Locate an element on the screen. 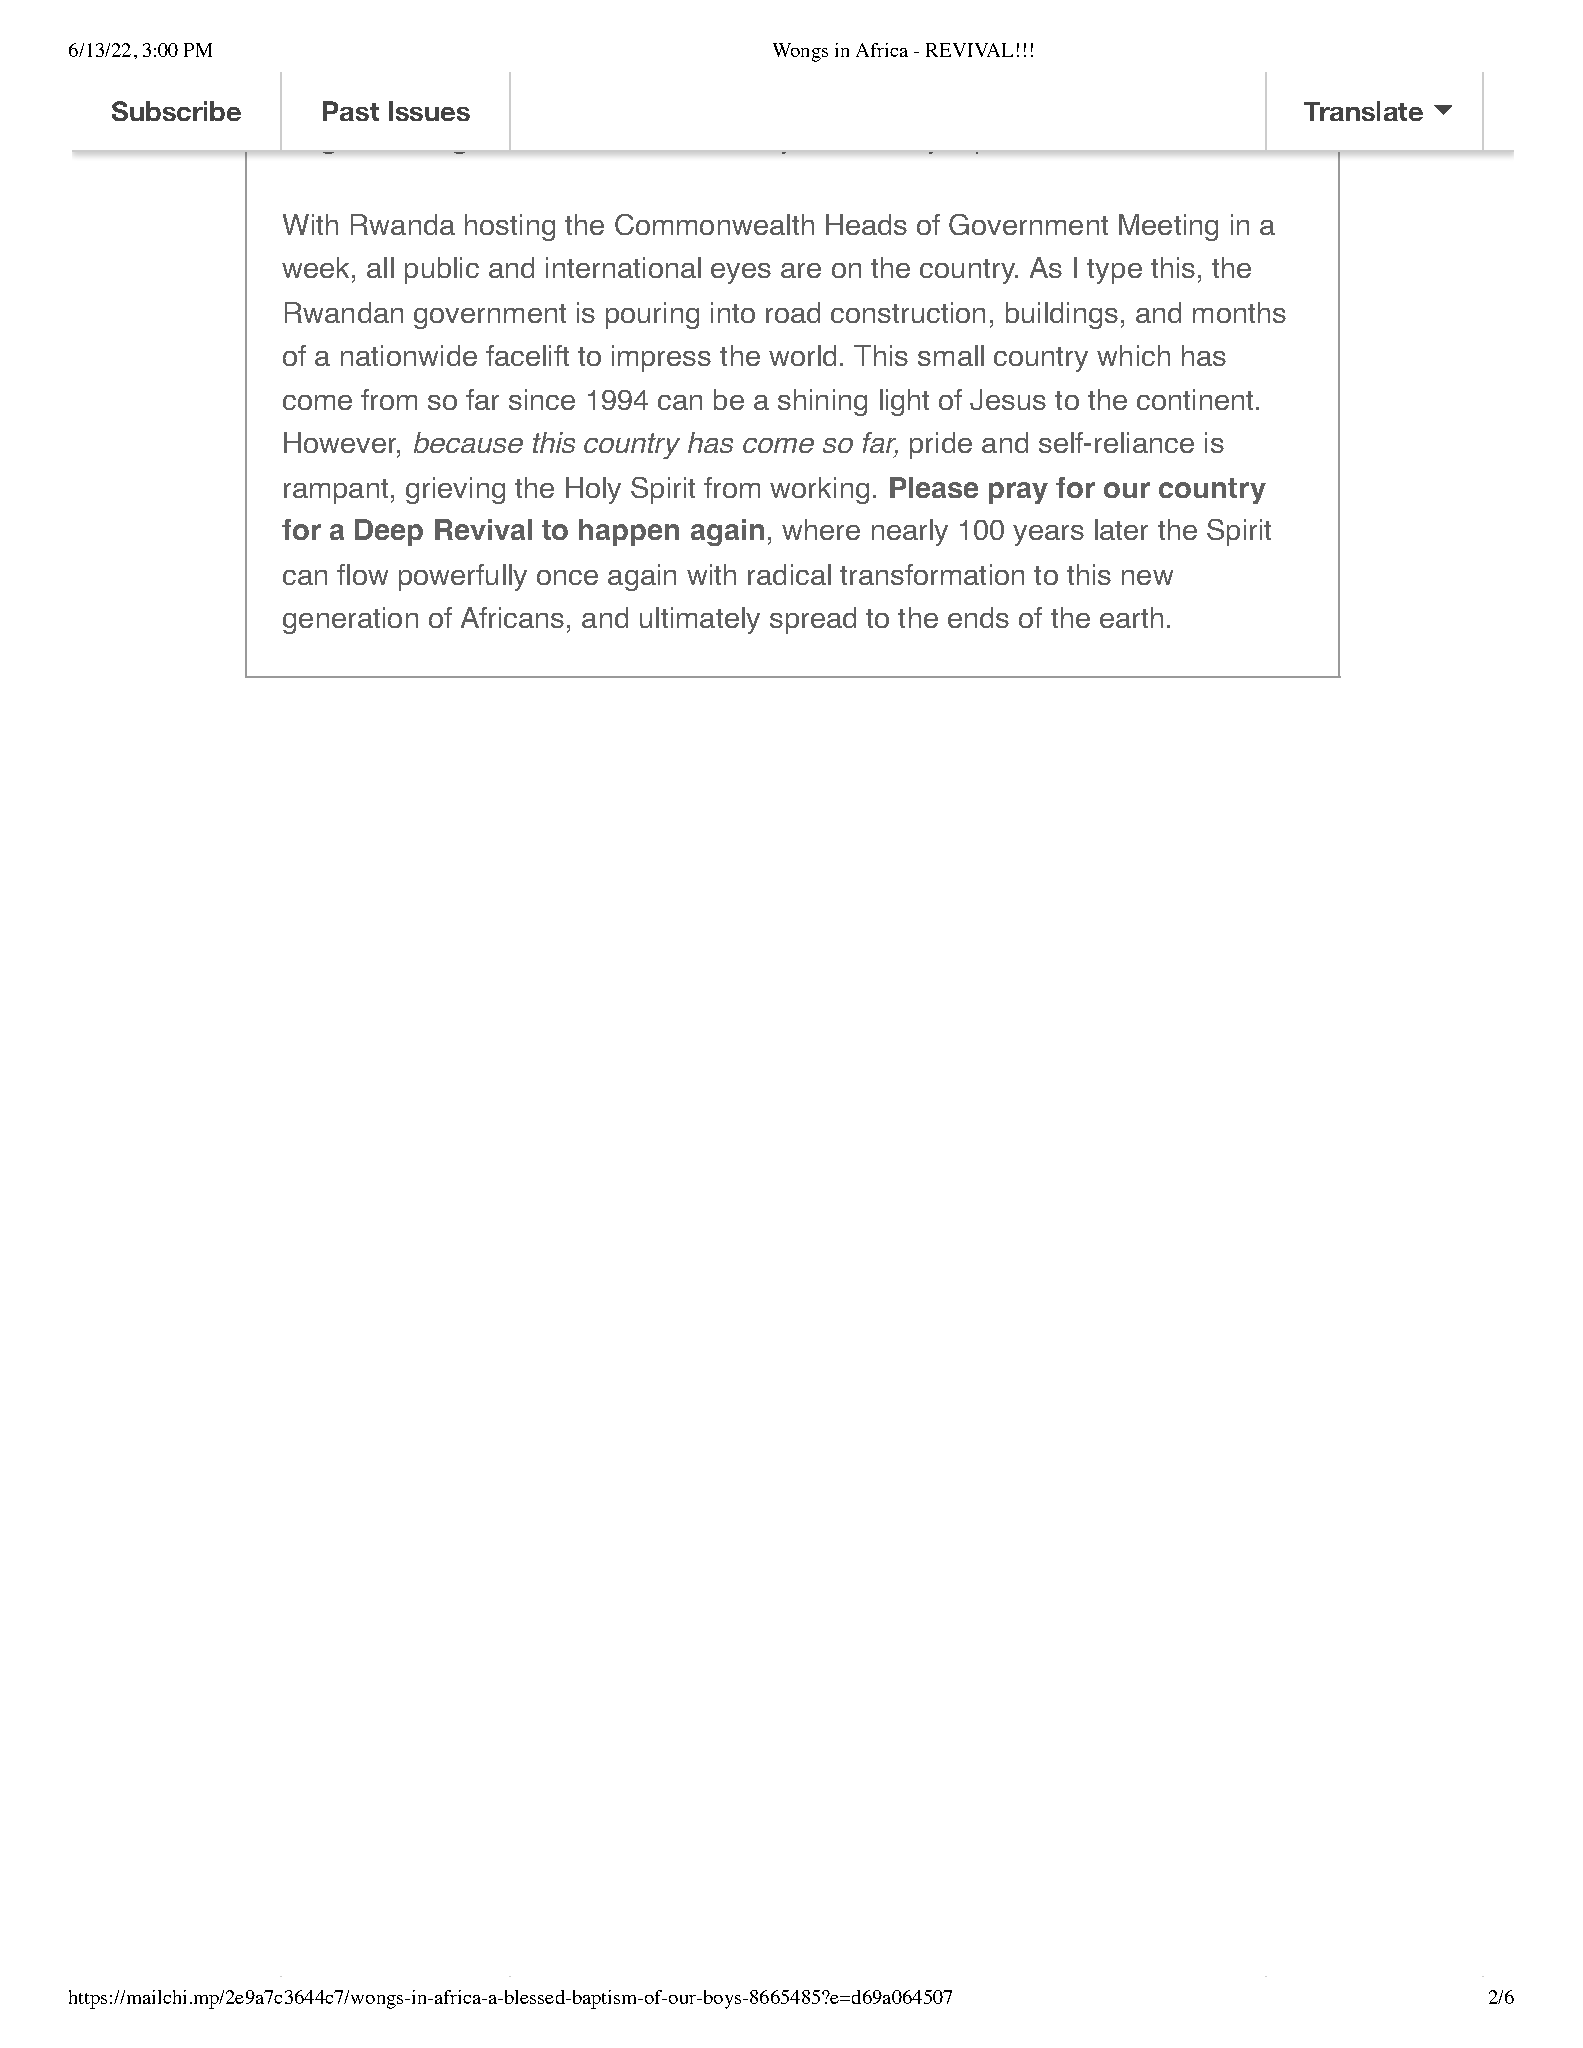 The image size is (1583, 2048). generation is located at coordinates (350, 620).
